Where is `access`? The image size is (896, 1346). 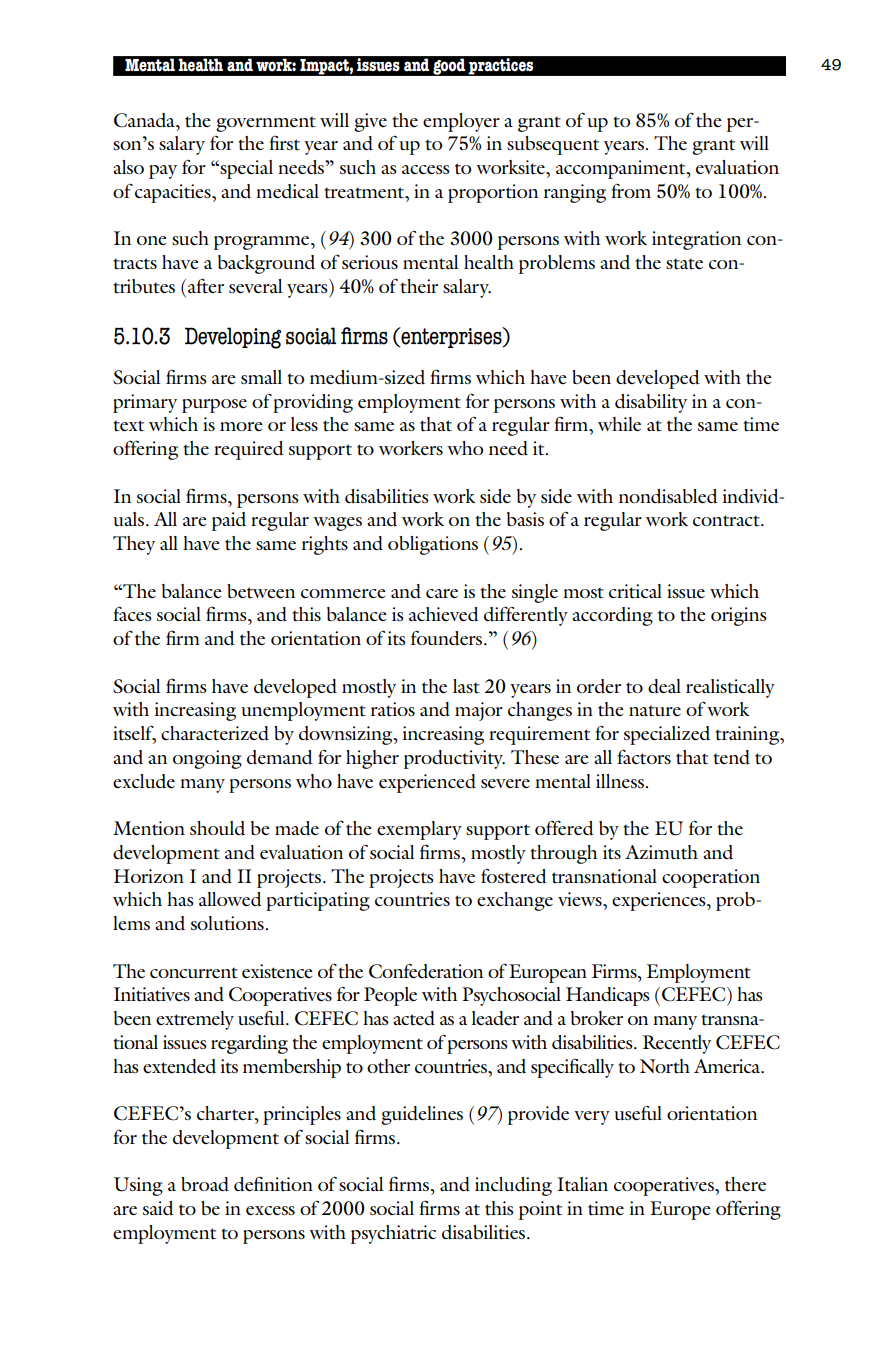 access is located at coordinates (426, 169).
